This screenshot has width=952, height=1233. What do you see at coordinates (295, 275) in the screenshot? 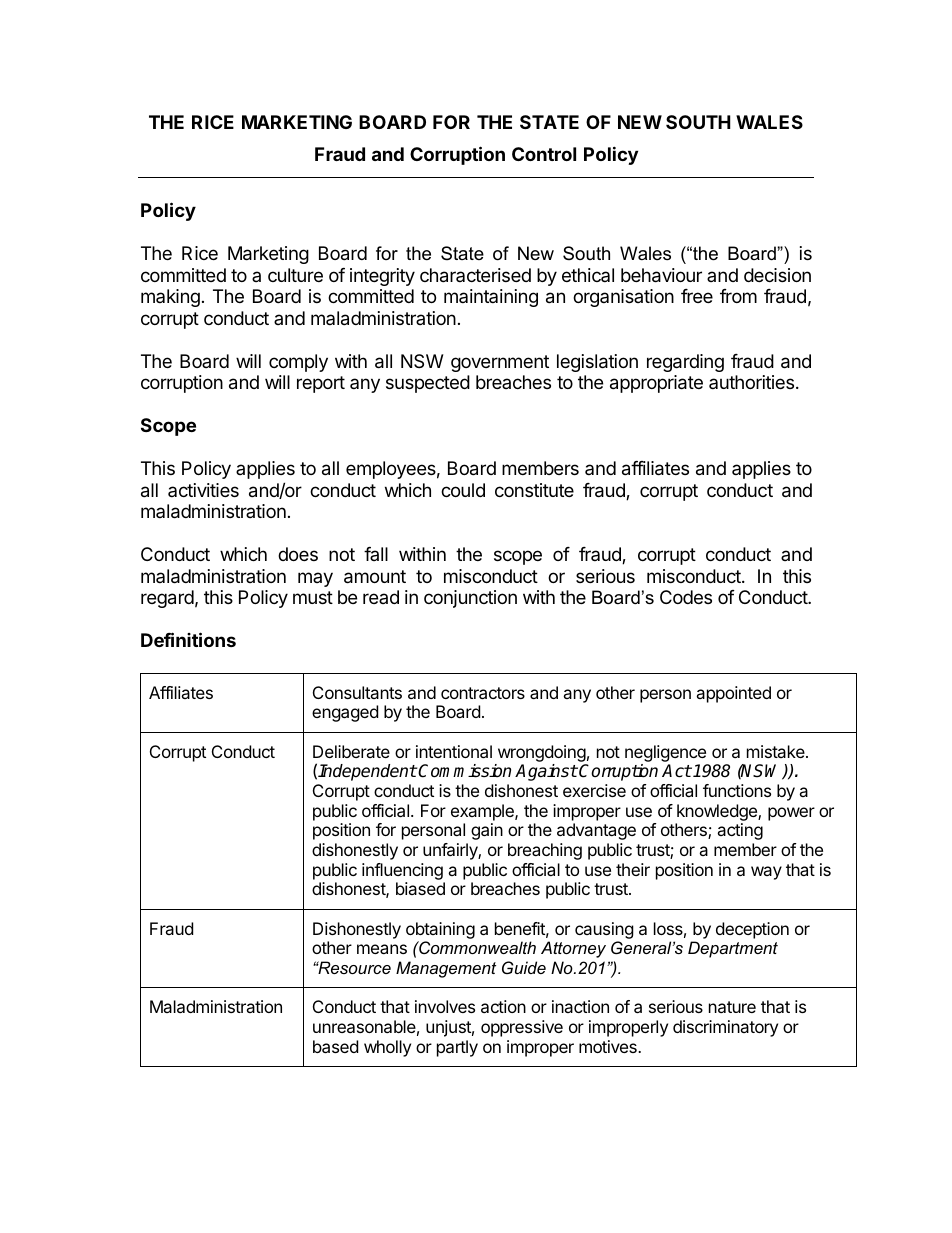
I see `culture` at bounding box center [295, 275].
